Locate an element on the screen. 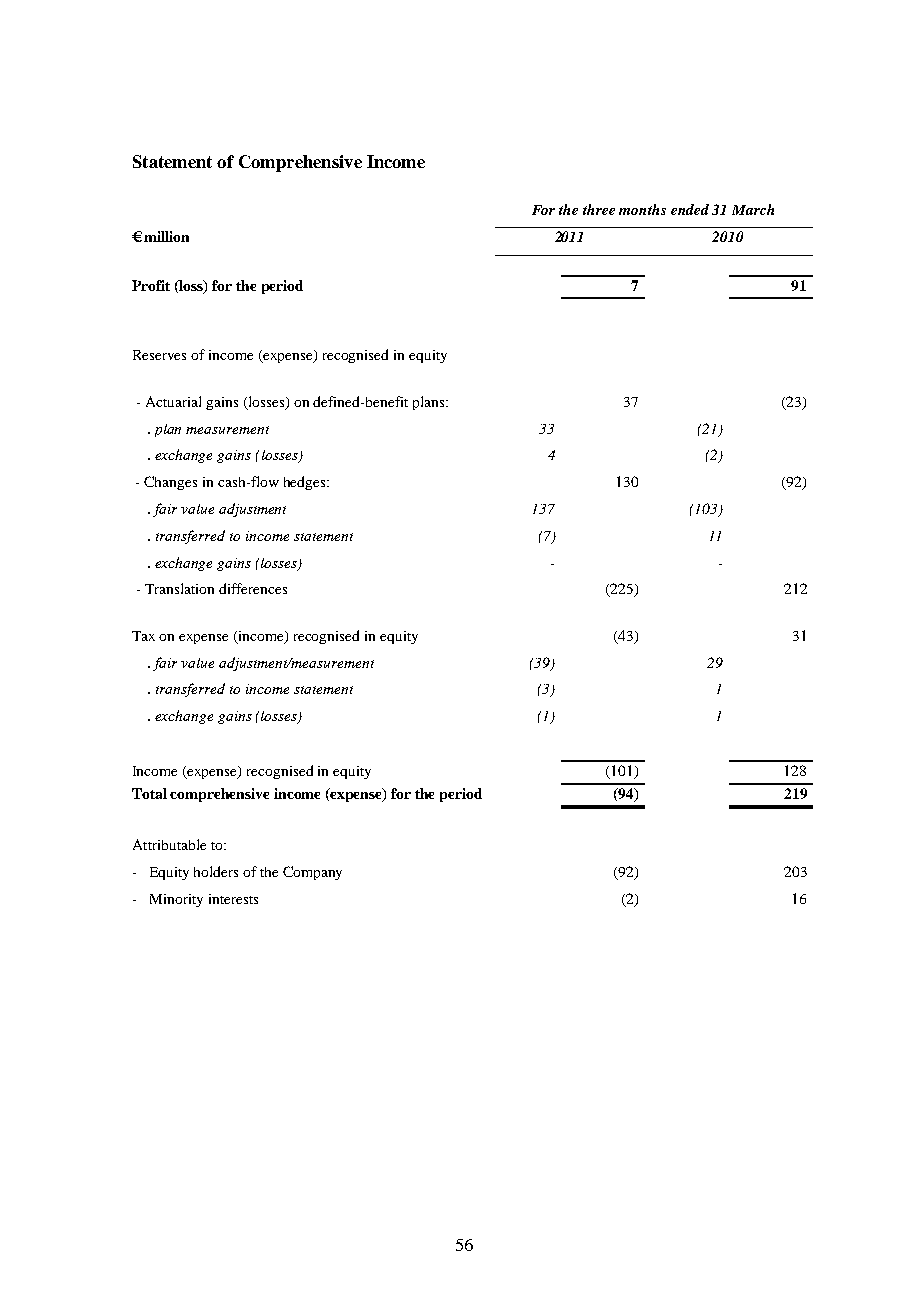 This screenshot has width=924, height=1308. Minority is located at coordinates (176, 900).
